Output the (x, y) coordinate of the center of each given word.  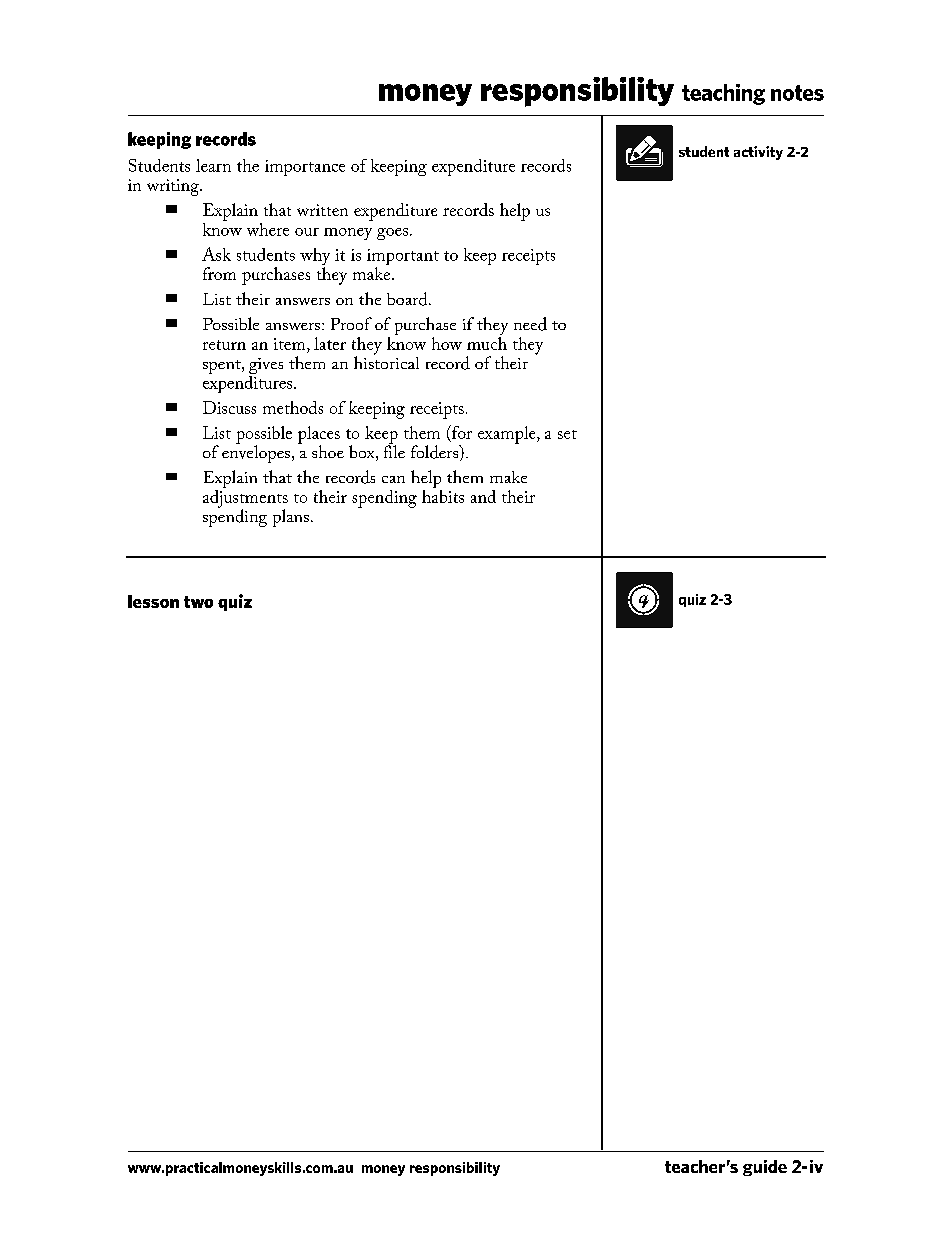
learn (213, 165)
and (483, 496)
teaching (723, 94)
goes (392, 234)
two (198, 602)
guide (765, 1168)
